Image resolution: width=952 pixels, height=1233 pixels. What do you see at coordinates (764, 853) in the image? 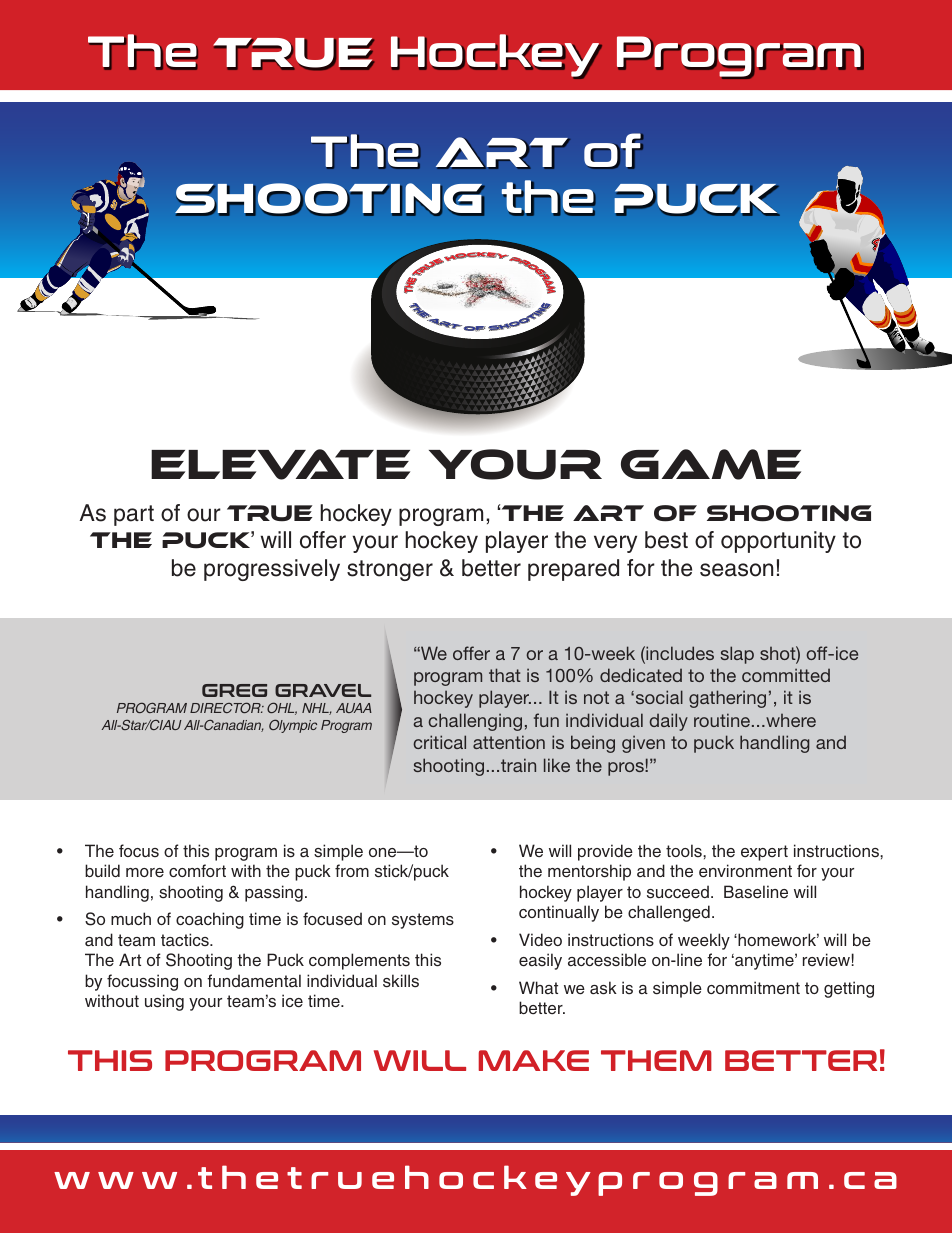
I see `expert` at bounding box center [764, 853].
